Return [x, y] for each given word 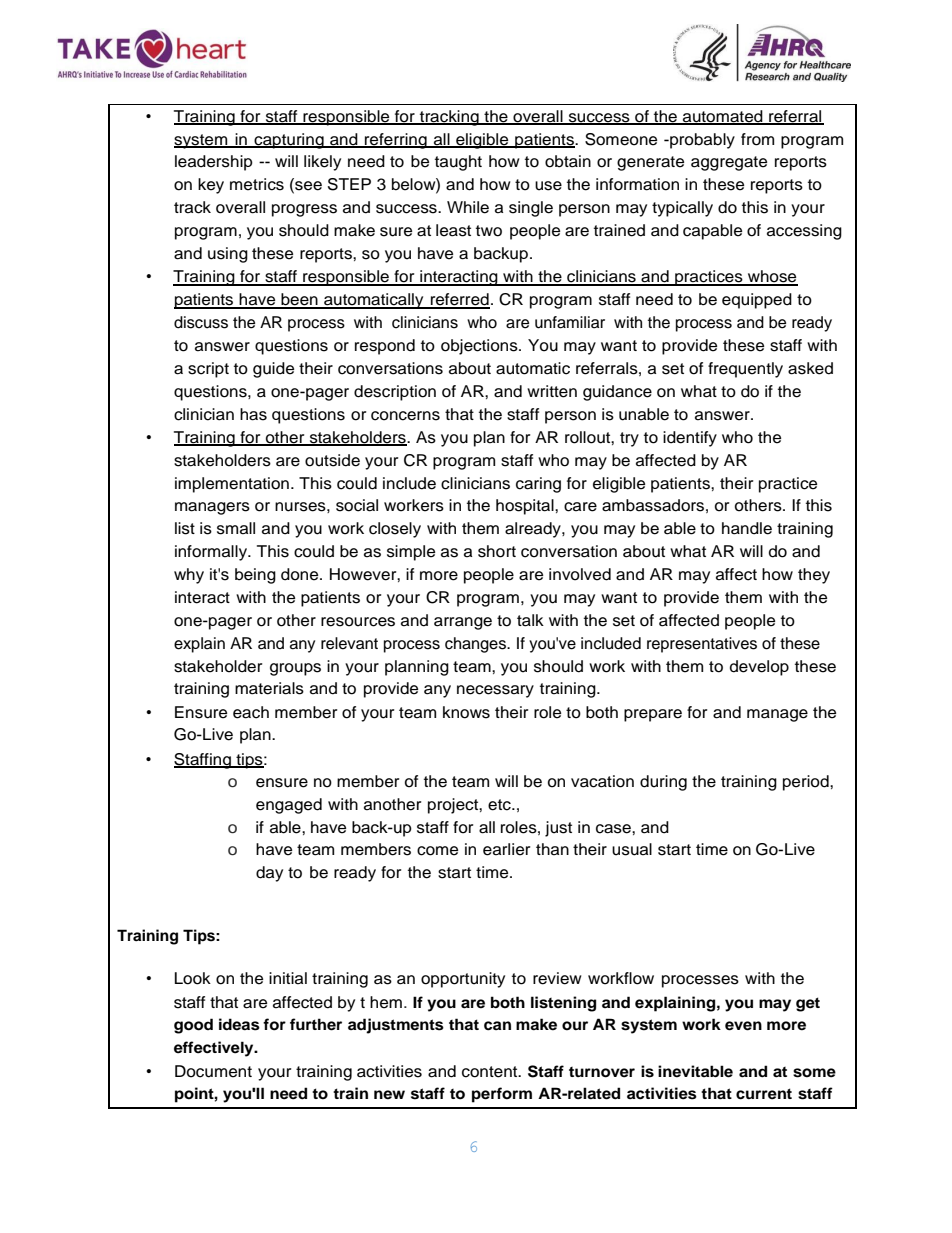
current [764, 1094]
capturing [289, 141]
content [491, 1072]
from [757, 139]
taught [458, 163]
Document [213, 1071]
